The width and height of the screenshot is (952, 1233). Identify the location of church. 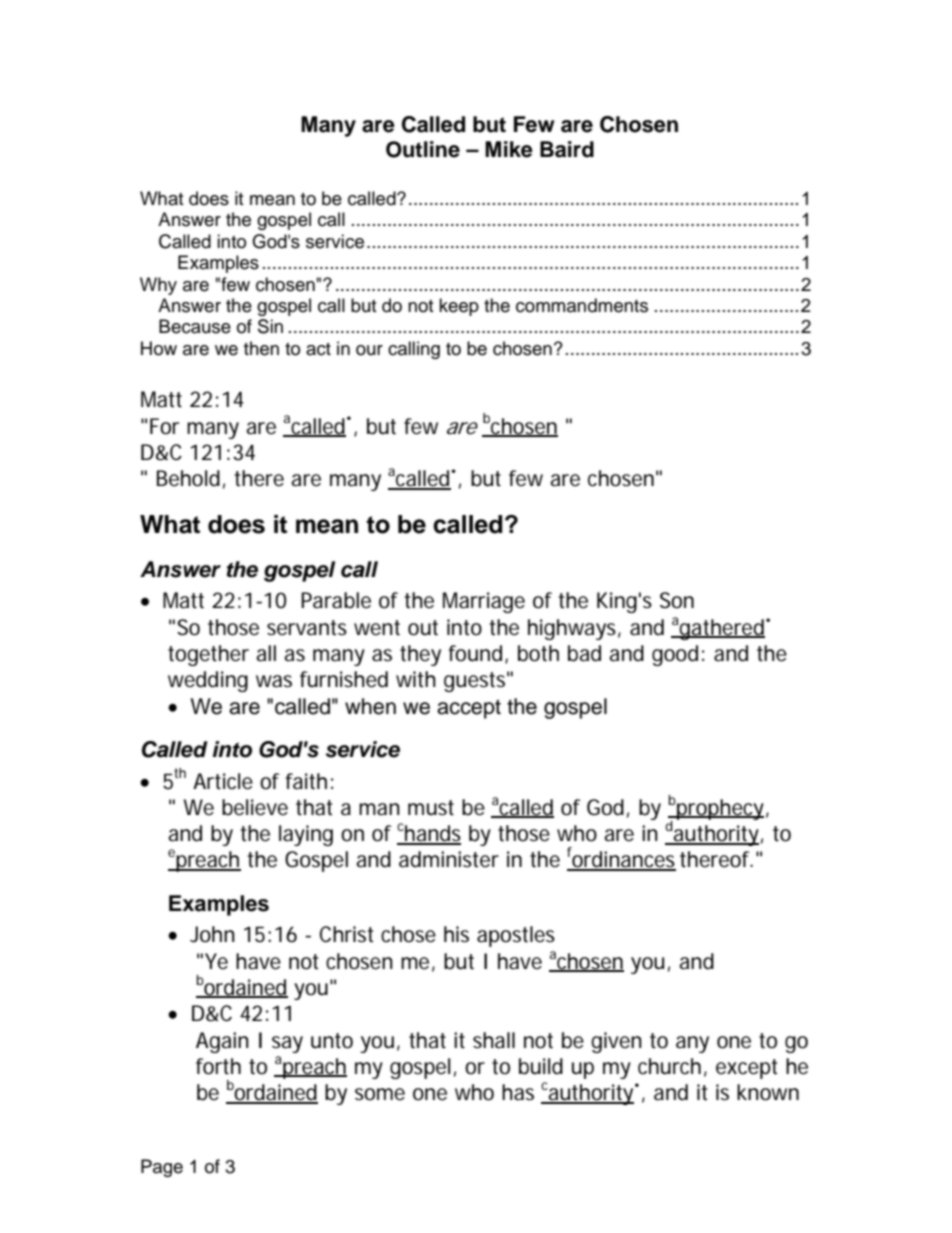
(669, 1066).
